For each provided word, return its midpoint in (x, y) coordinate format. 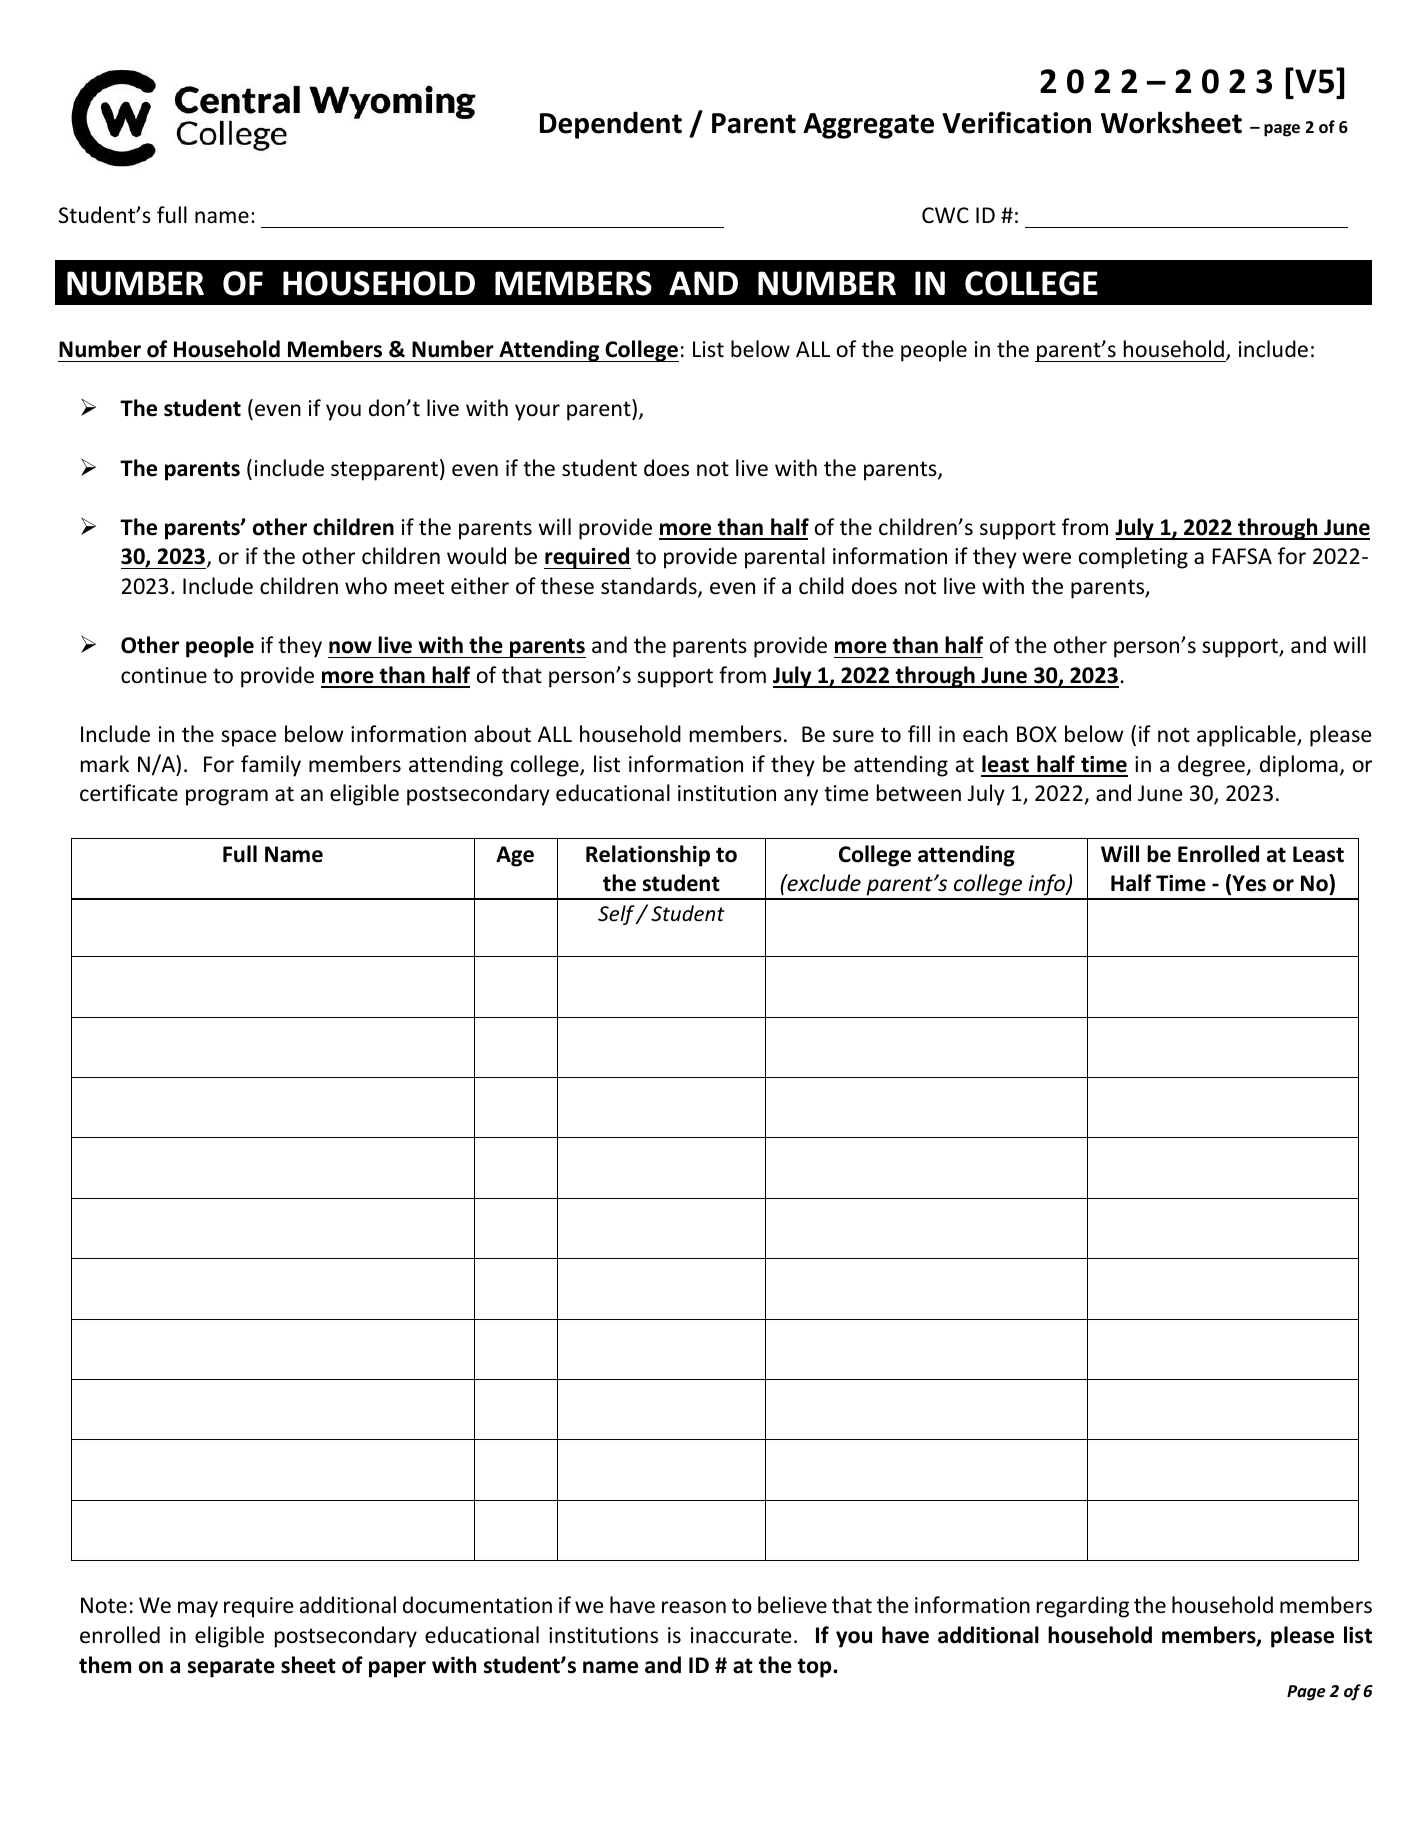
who (366, 586)
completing (1133, 558)
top (815, 1668)
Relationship (648, 856)
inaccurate (741, 1635)
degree (1212, 766)
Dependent (611, 125)
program (227, 797)
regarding (1083, 1607)
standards (650, 587)
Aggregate (868, 126)
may (198, 1609)
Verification (1016, 122)
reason (694, 1607)
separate (231, 1668)
